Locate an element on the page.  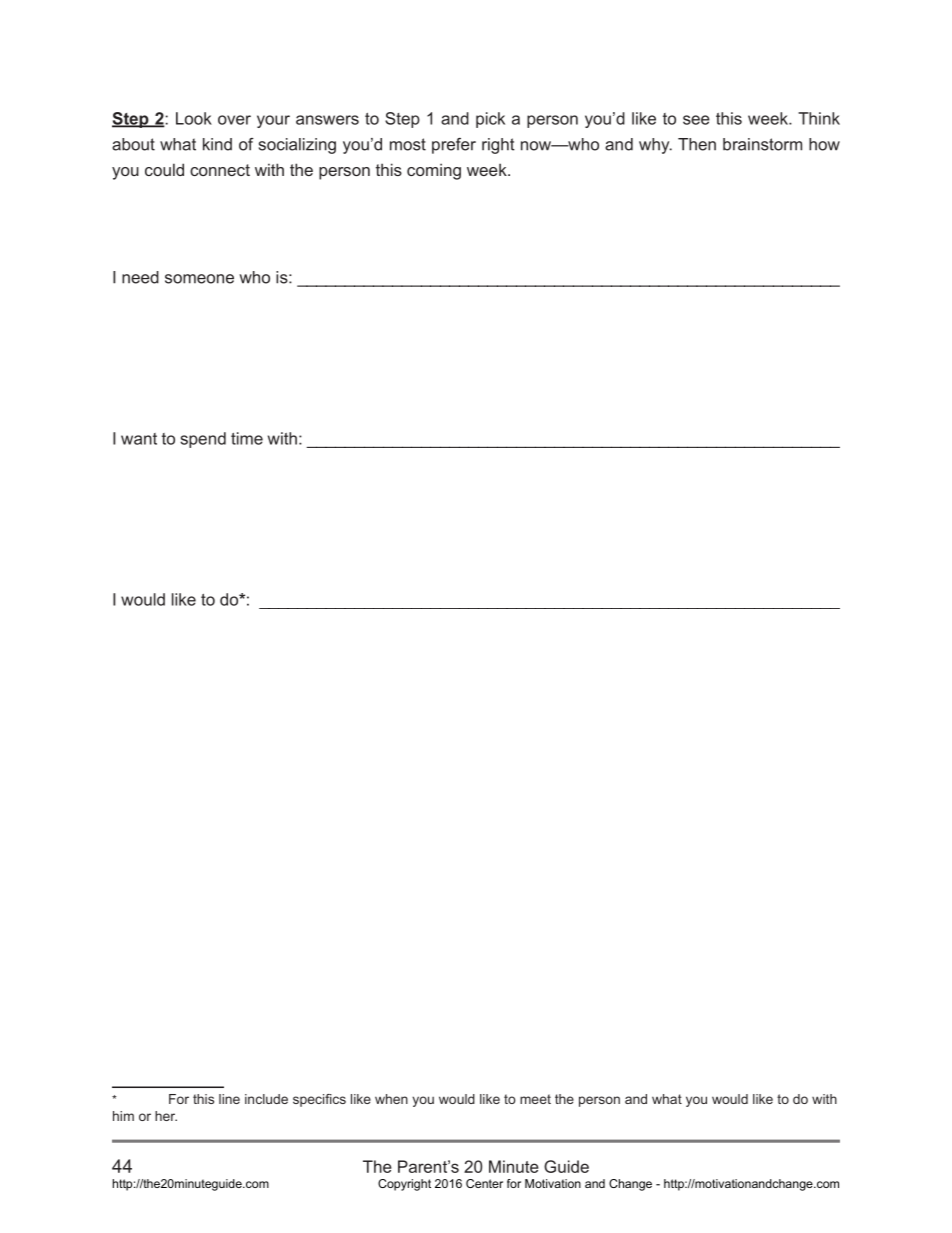
spend is located at coordinates (203, 440).
